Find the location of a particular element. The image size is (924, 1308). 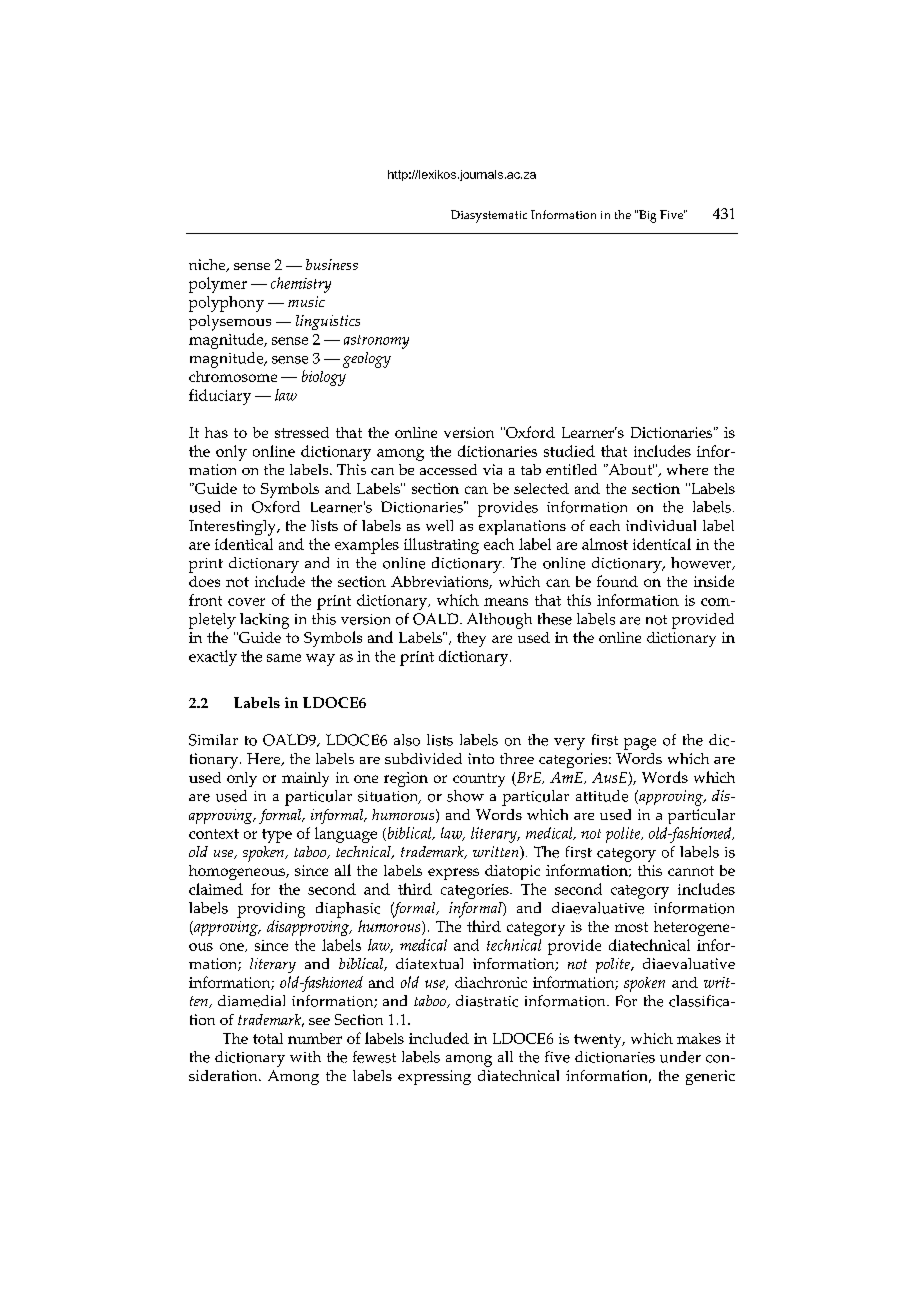

fewest is located at coordinates (374, 1057).
